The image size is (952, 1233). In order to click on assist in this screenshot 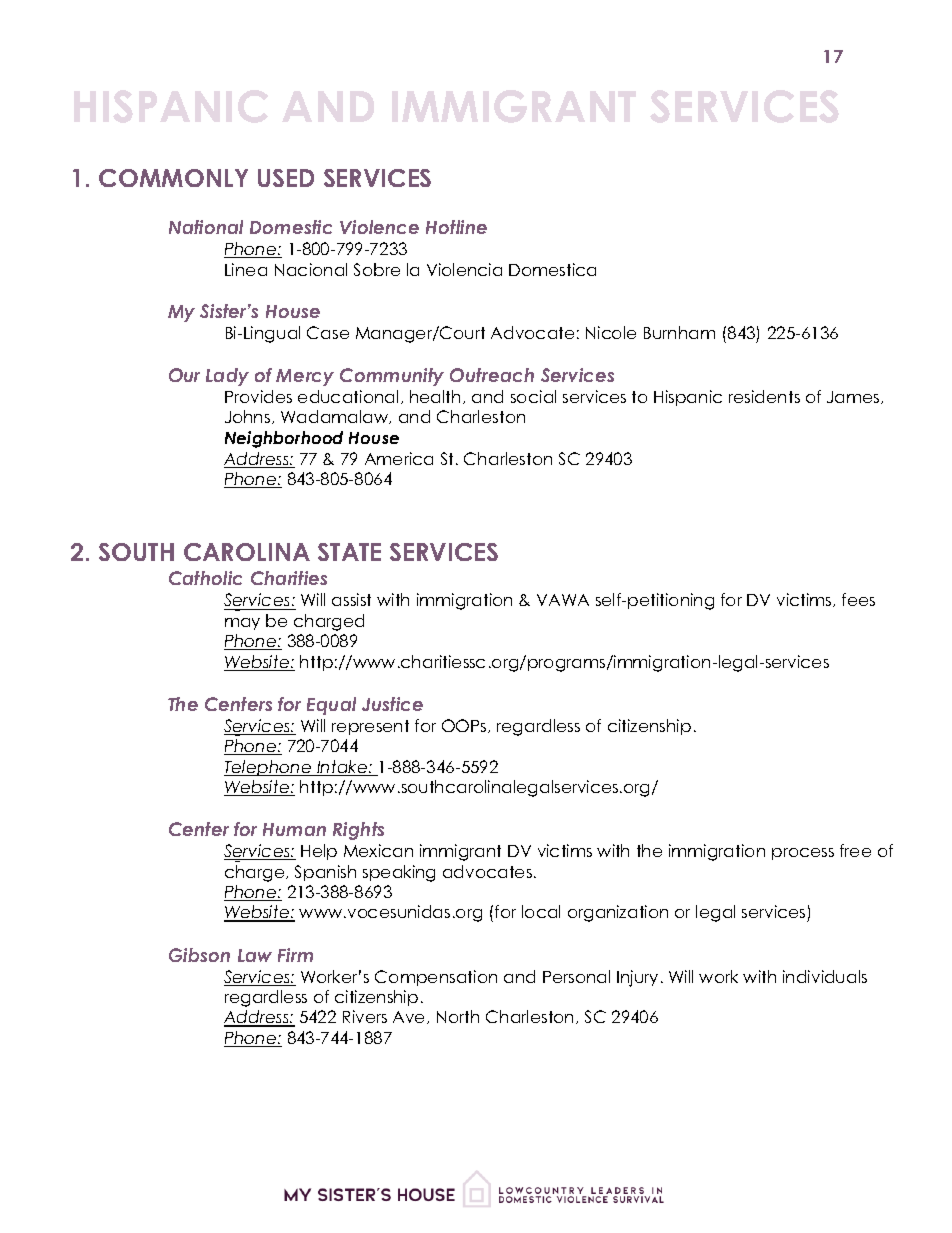, I will do `click(351, 599)`.
